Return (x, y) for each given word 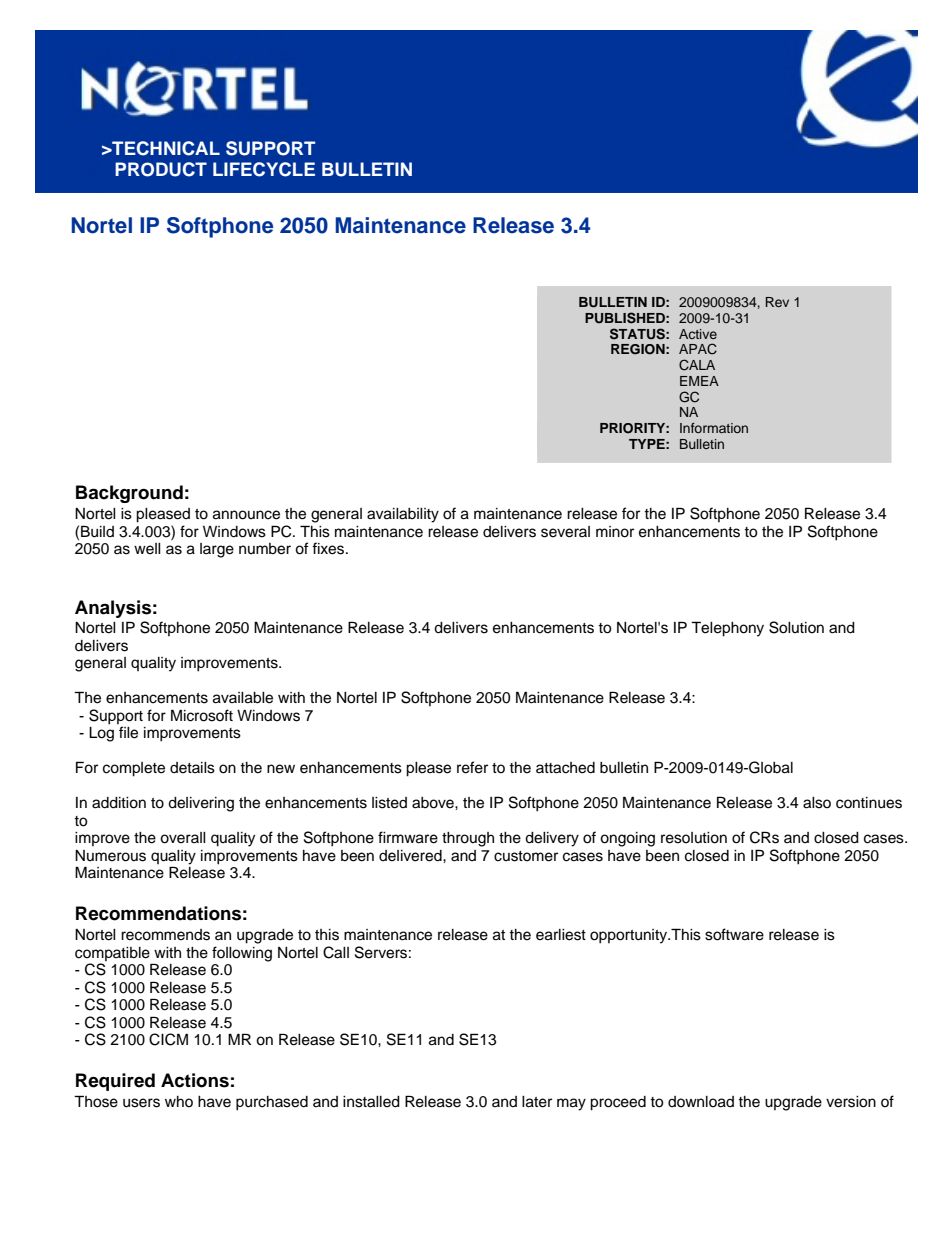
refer (472, 767)
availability (403, 515)
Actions (195, 1080)
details (192, 768)
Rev (777, 302)
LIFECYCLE (264, 169)
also (817, 803)
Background (129, 494)
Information (714, 428)
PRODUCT (161, 169)
